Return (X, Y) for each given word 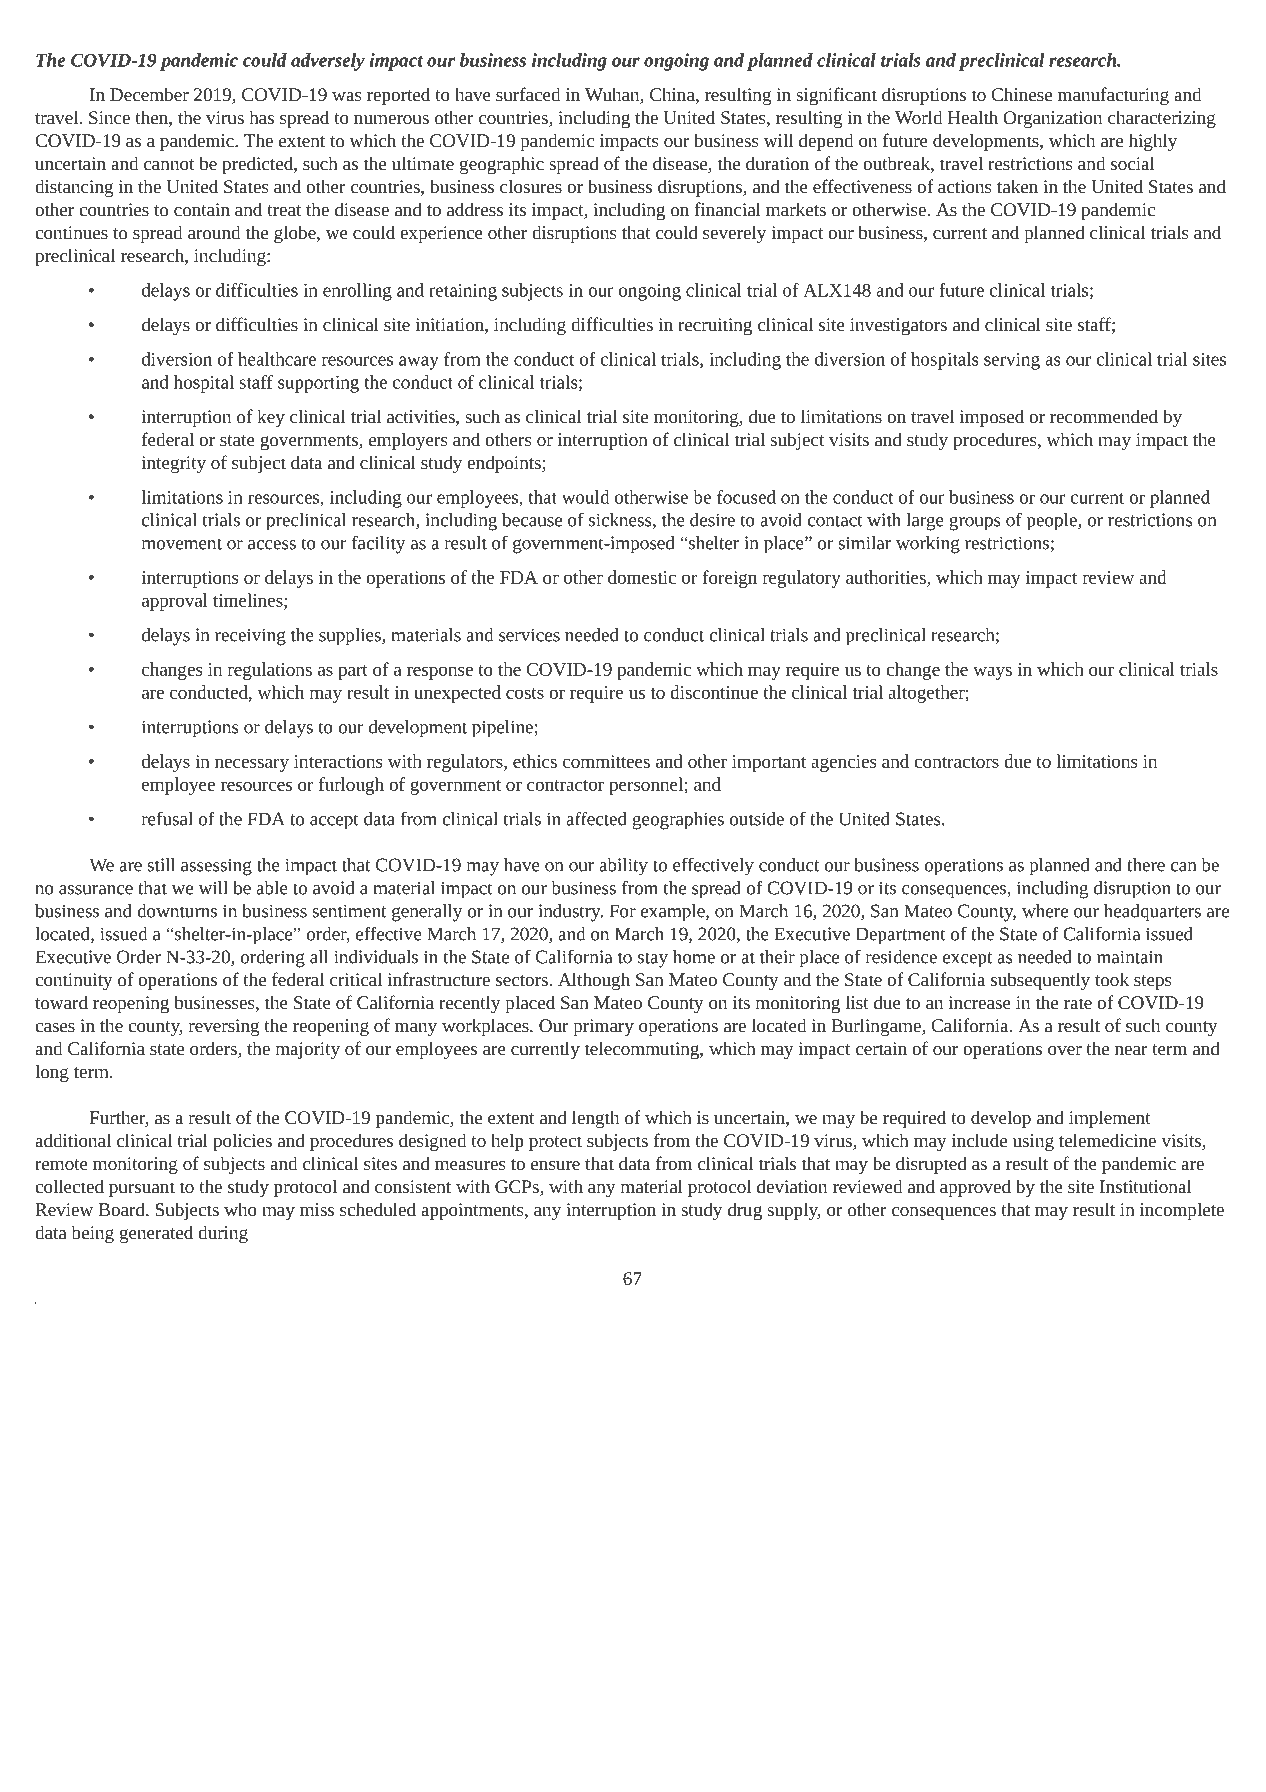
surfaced (528, 94)
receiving (250, 637)
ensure (555, 1165)
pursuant (142, 1189)
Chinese (1021, 94)
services (529, 635)
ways (992, 673)
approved (975, 1188)
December (149, 94)
